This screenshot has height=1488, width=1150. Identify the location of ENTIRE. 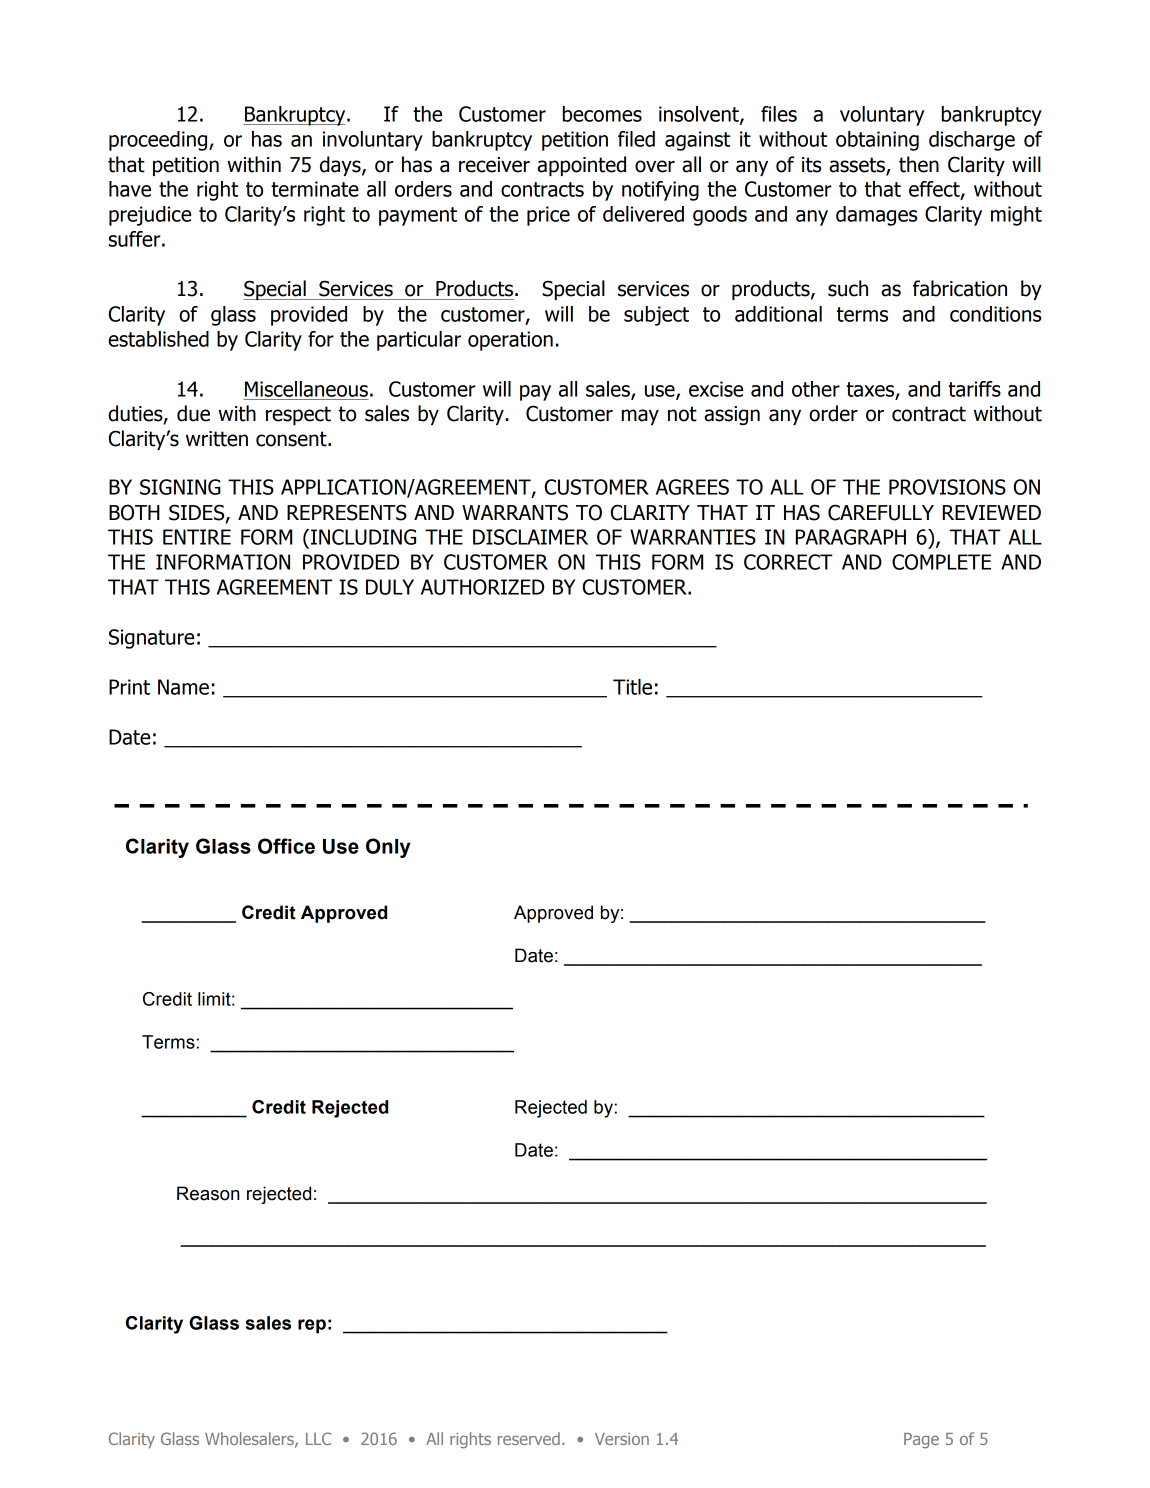
(197, 537).
